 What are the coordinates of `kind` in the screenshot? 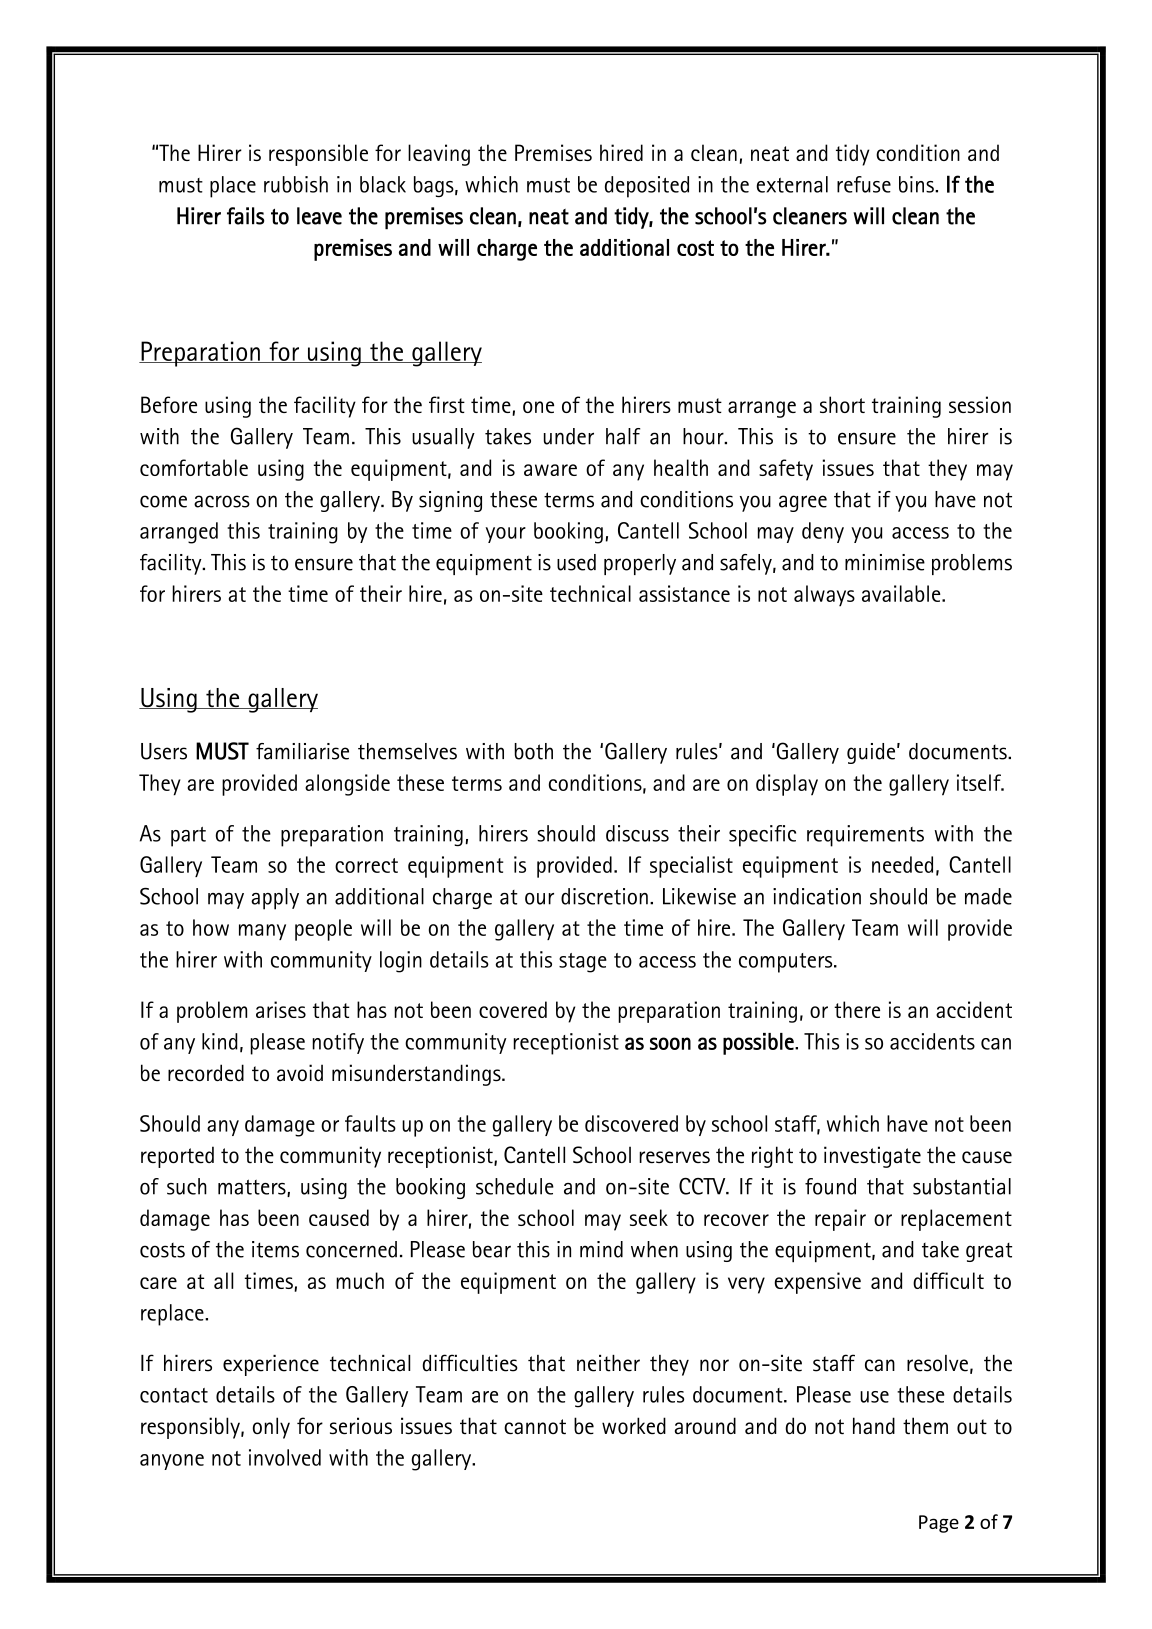 It's located at (220, 1041).
